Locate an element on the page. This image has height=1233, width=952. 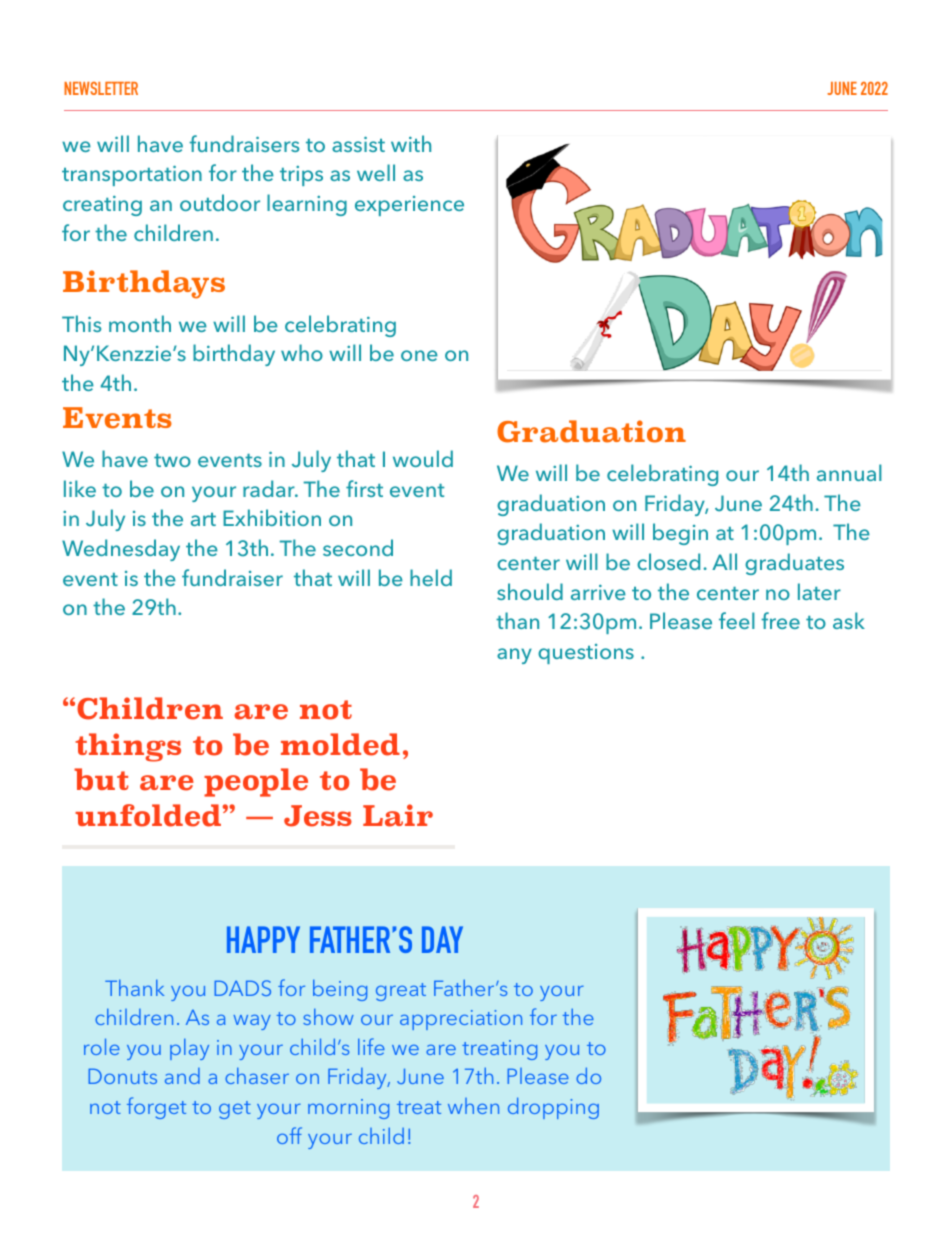
month is located at coordinates (140, 323).
